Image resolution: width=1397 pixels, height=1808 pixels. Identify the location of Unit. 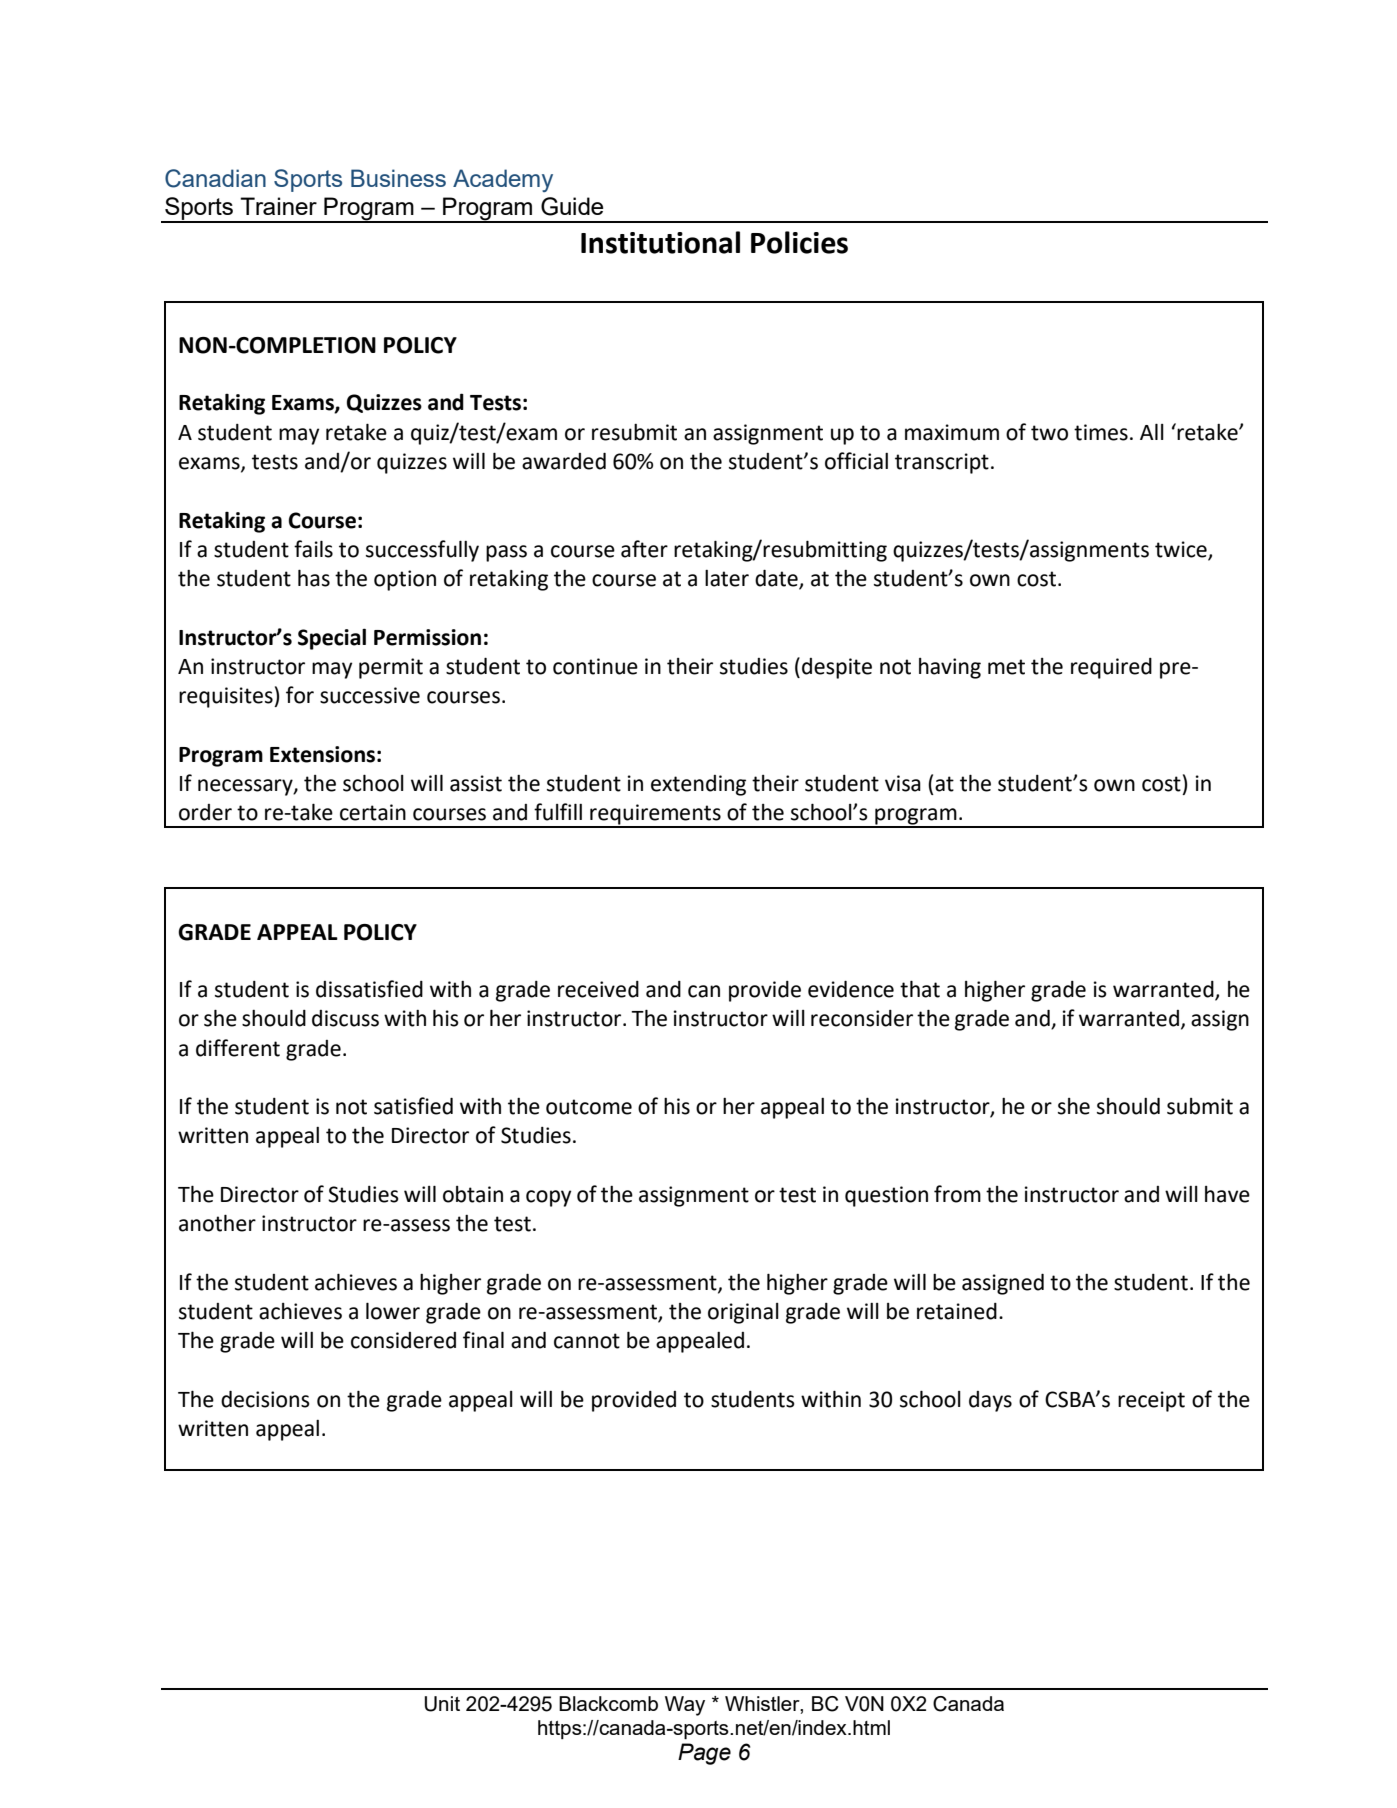
(442, 1704).
